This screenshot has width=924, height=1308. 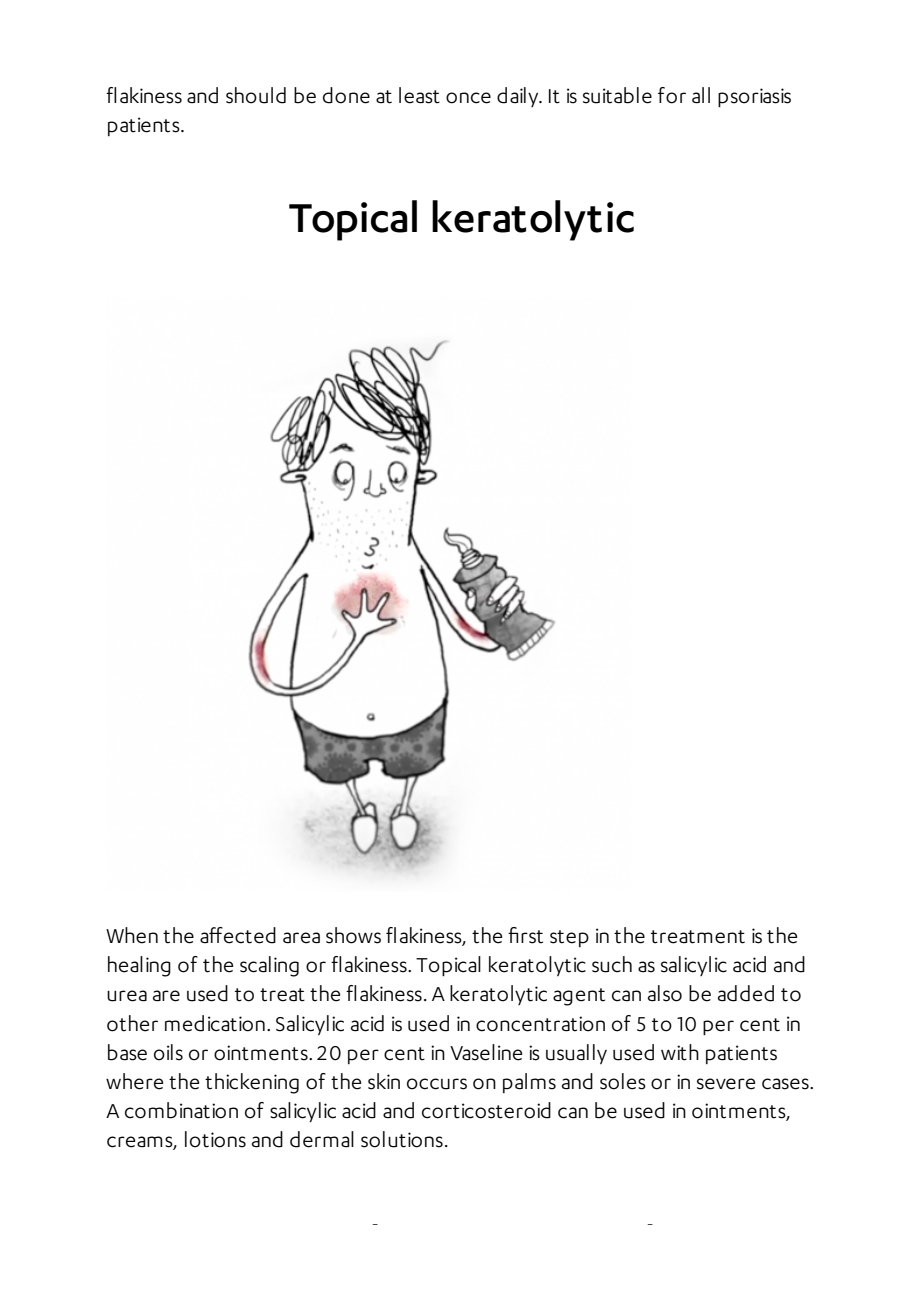 What do you see at coordinates (256, 95) in the screenshot?
I see `should` at bounding box center [256, 95].
